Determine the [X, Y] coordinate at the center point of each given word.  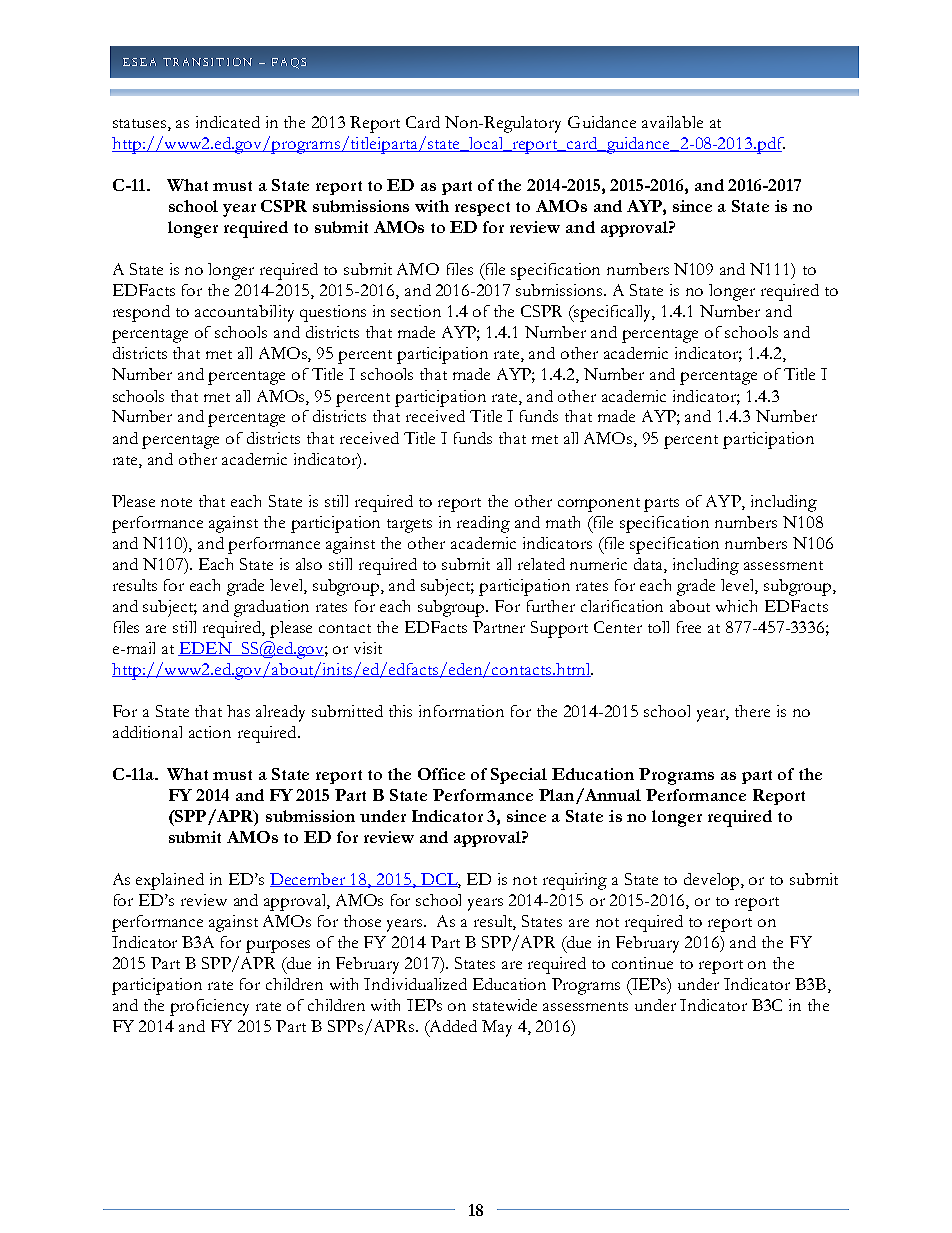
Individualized [415, 984]
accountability [244, 313]
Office [441, 774]
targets [409, 526]
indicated [228, 122]
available [672, 122]
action [210, 732]
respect [482, 209]
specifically [613, 313]
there [752, 711]
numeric [598, 564]
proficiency [209, 1007]
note [176, 502]
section [416, 311]
